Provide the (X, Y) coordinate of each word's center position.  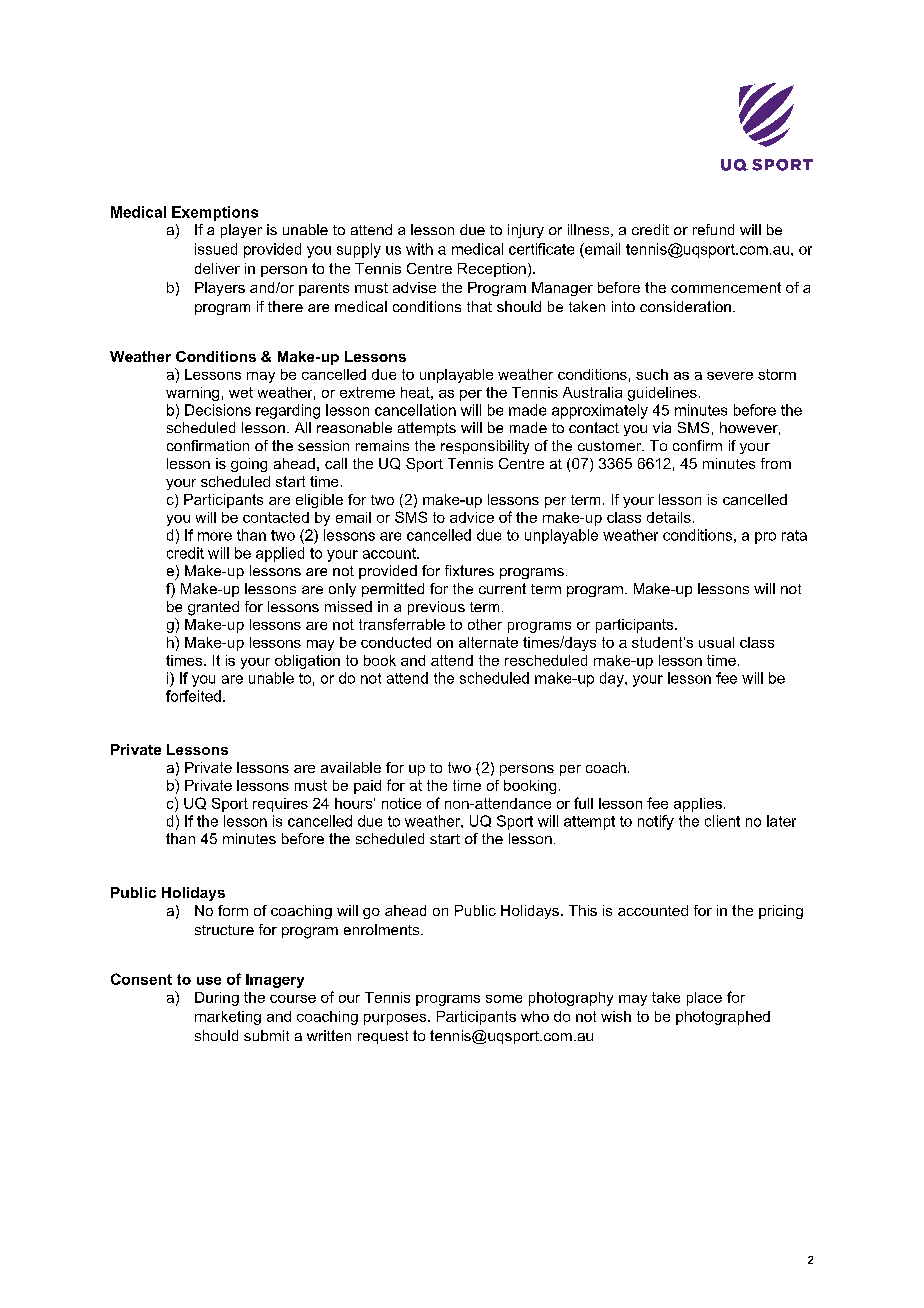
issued (216, 249)
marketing (228, 1018)
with (419, 249)
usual (716, 642)
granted (213, 608)
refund (713, 229)
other (485, 624)
